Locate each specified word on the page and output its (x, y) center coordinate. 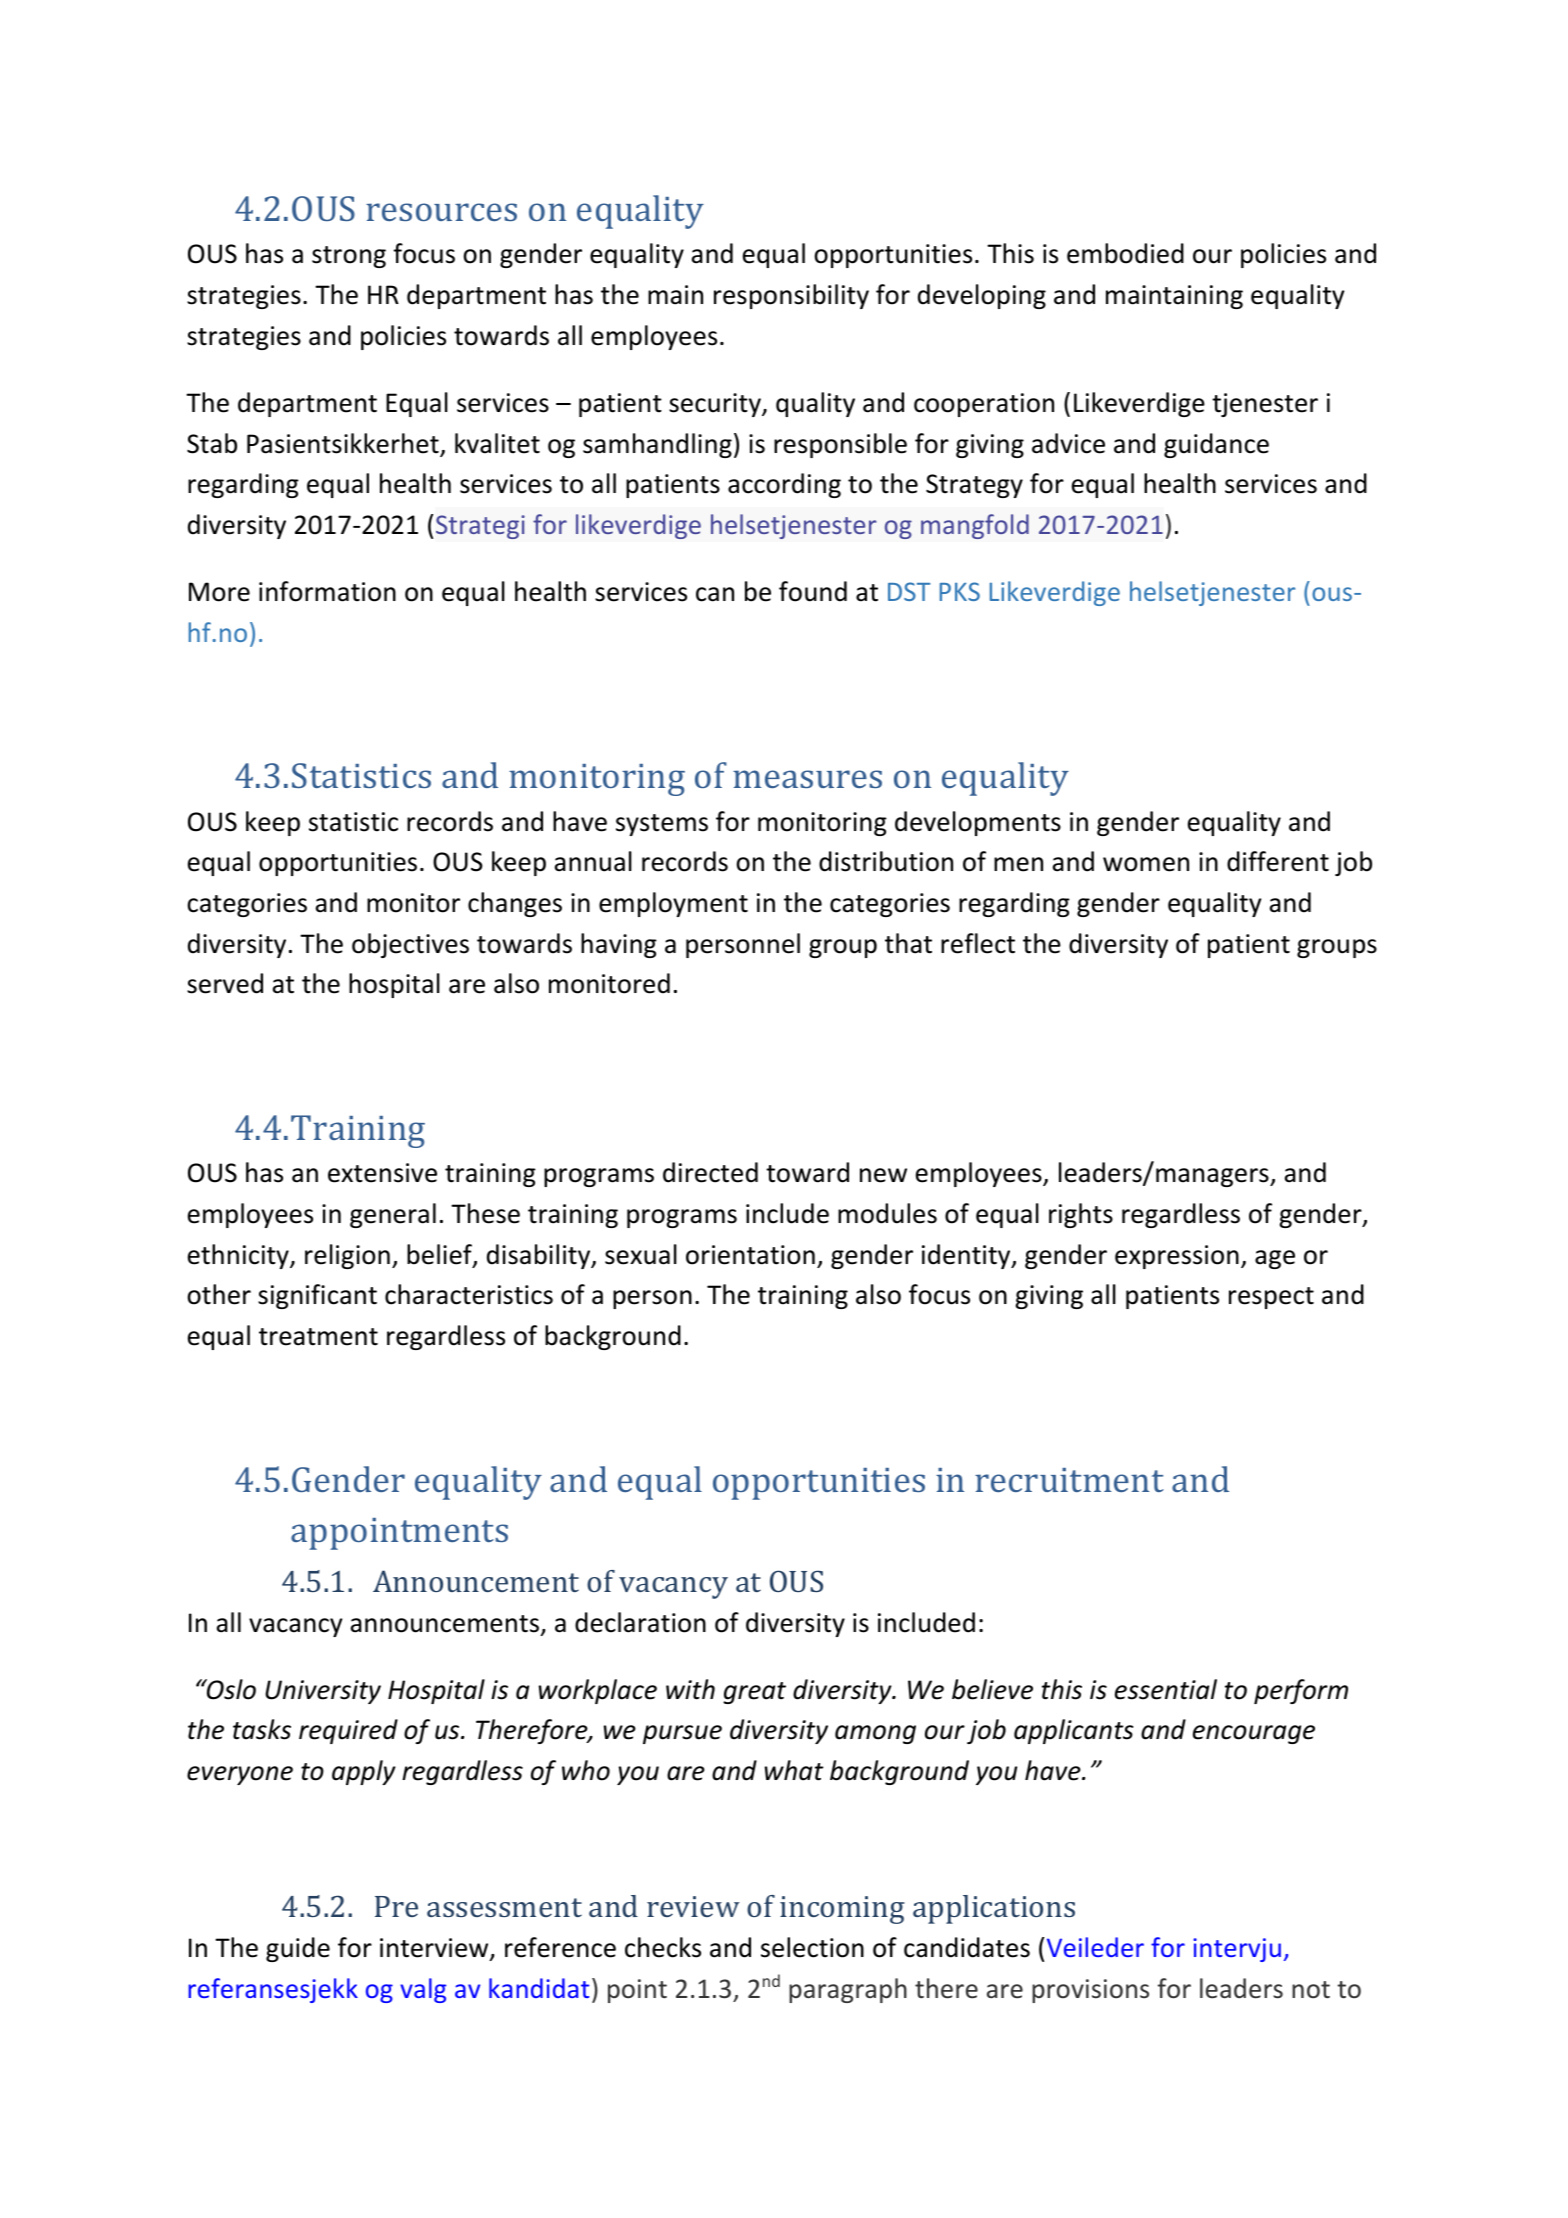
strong (349, 257)
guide (298, 1949)
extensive (382, 1173)
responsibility (791, 296)
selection (812, 1947)
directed (710, 1172)
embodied (1125, 253)
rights (1081, 1215)
